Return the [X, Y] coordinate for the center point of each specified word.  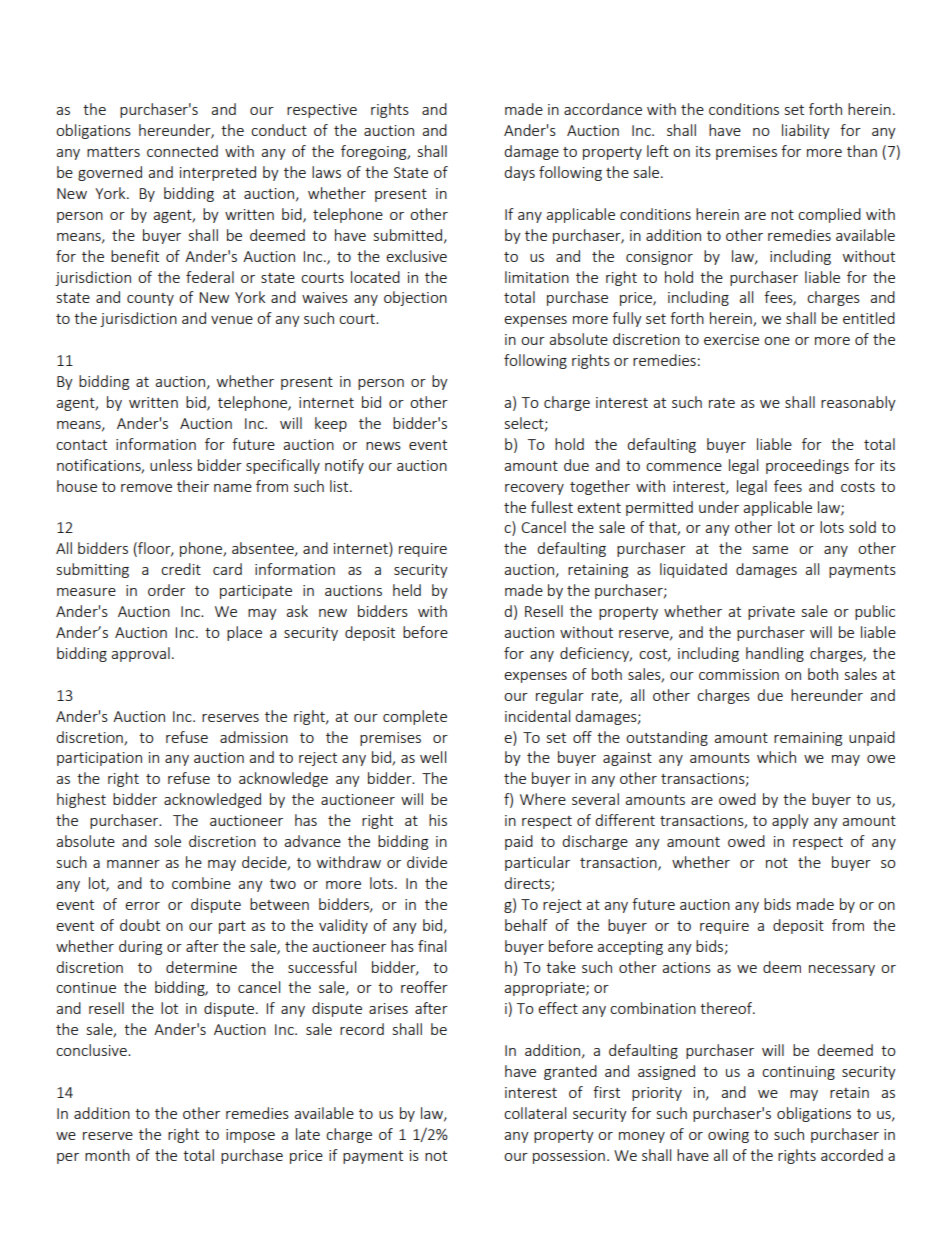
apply [790, 821]
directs [528, 884]
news [383, 446]
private [771, 613]
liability [806, 131]
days [519, 173]
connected [182, 151]
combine [201, 883]
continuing [798, 1073]
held [407, 590]
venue [232, 320]
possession [569, 1157]
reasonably [858, 403]
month [107, 1155]
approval [140, 654]
